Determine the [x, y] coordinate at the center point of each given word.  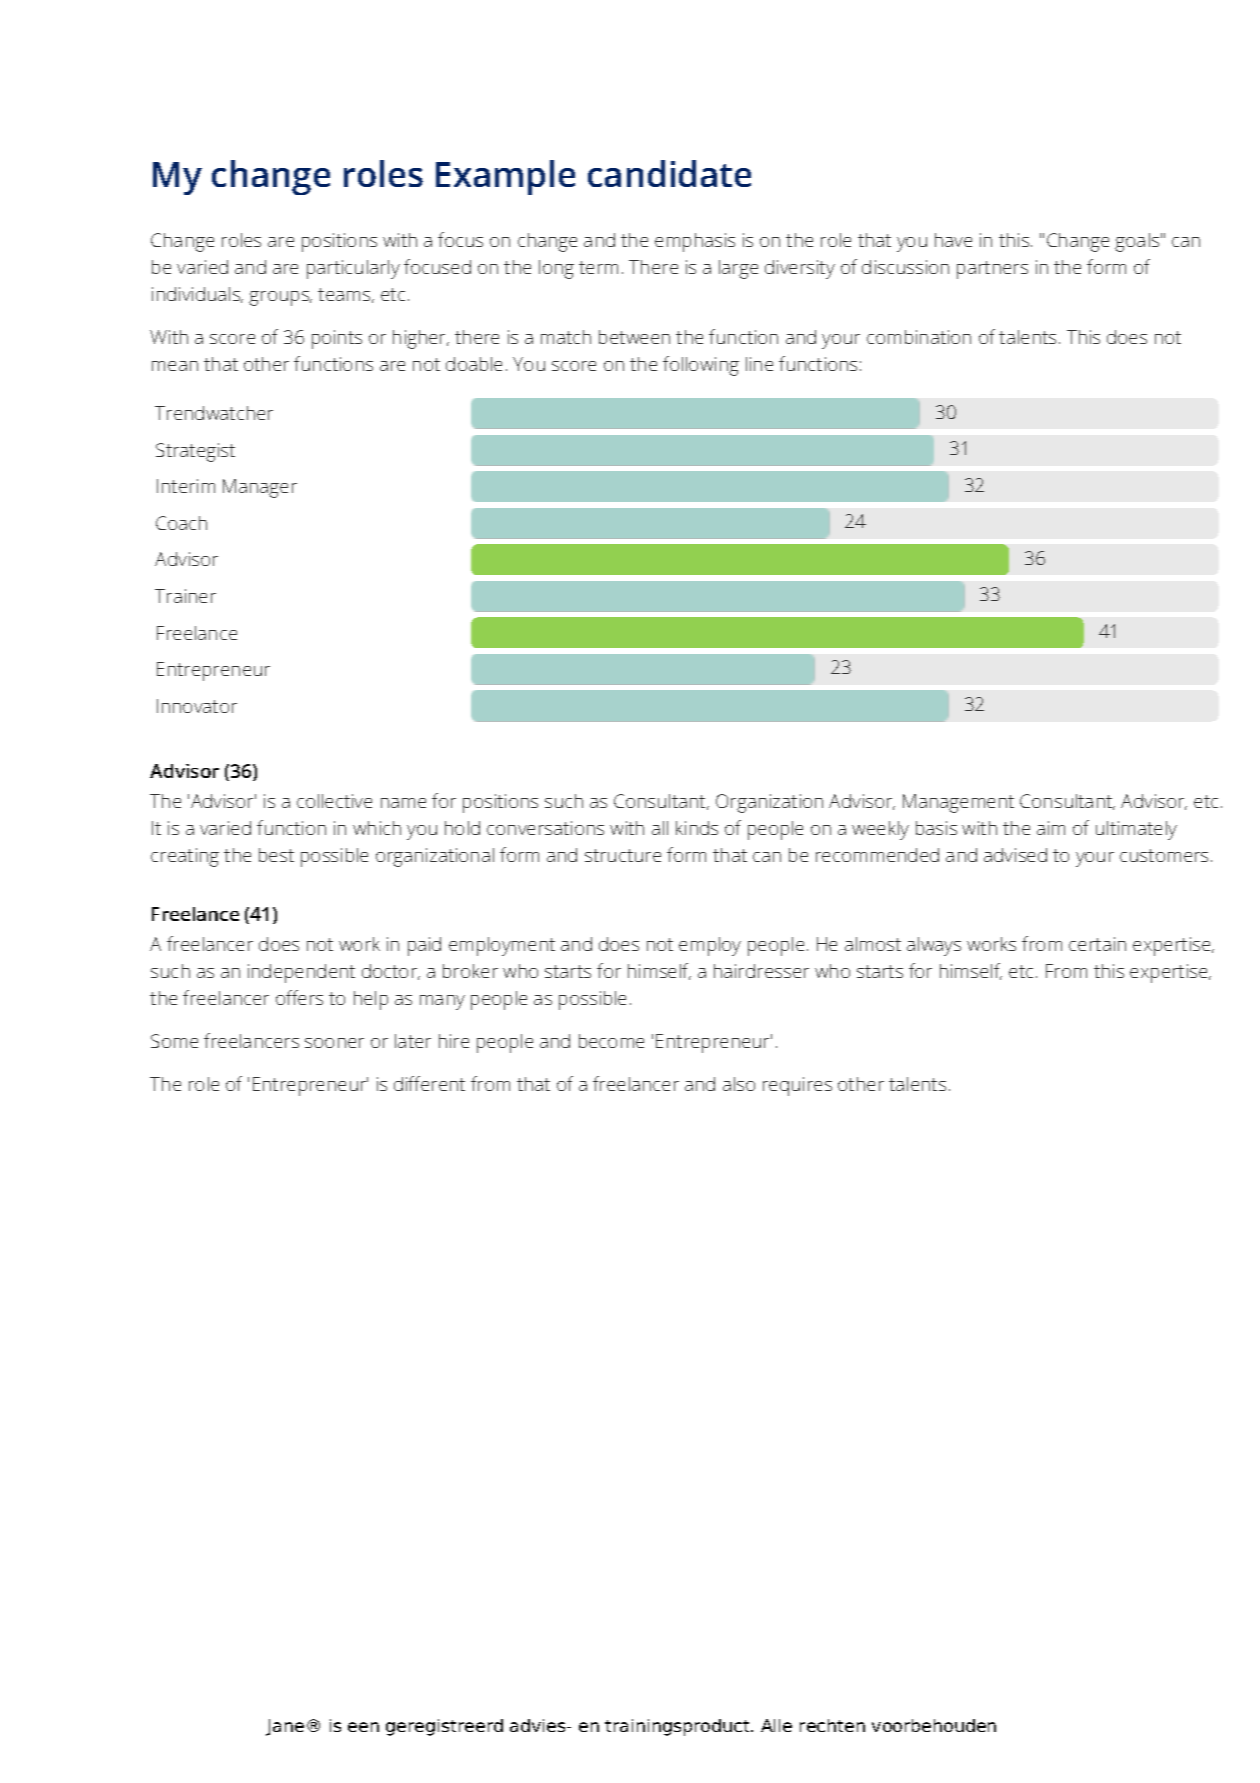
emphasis [695, 242]
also [739, 1084]
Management [958, 803]
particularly [353, 269]
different [429, 1083]
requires [797, 1086]
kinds [697, 828]
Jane [285, 1727]
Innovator [197, 706]
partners [992, 270]
